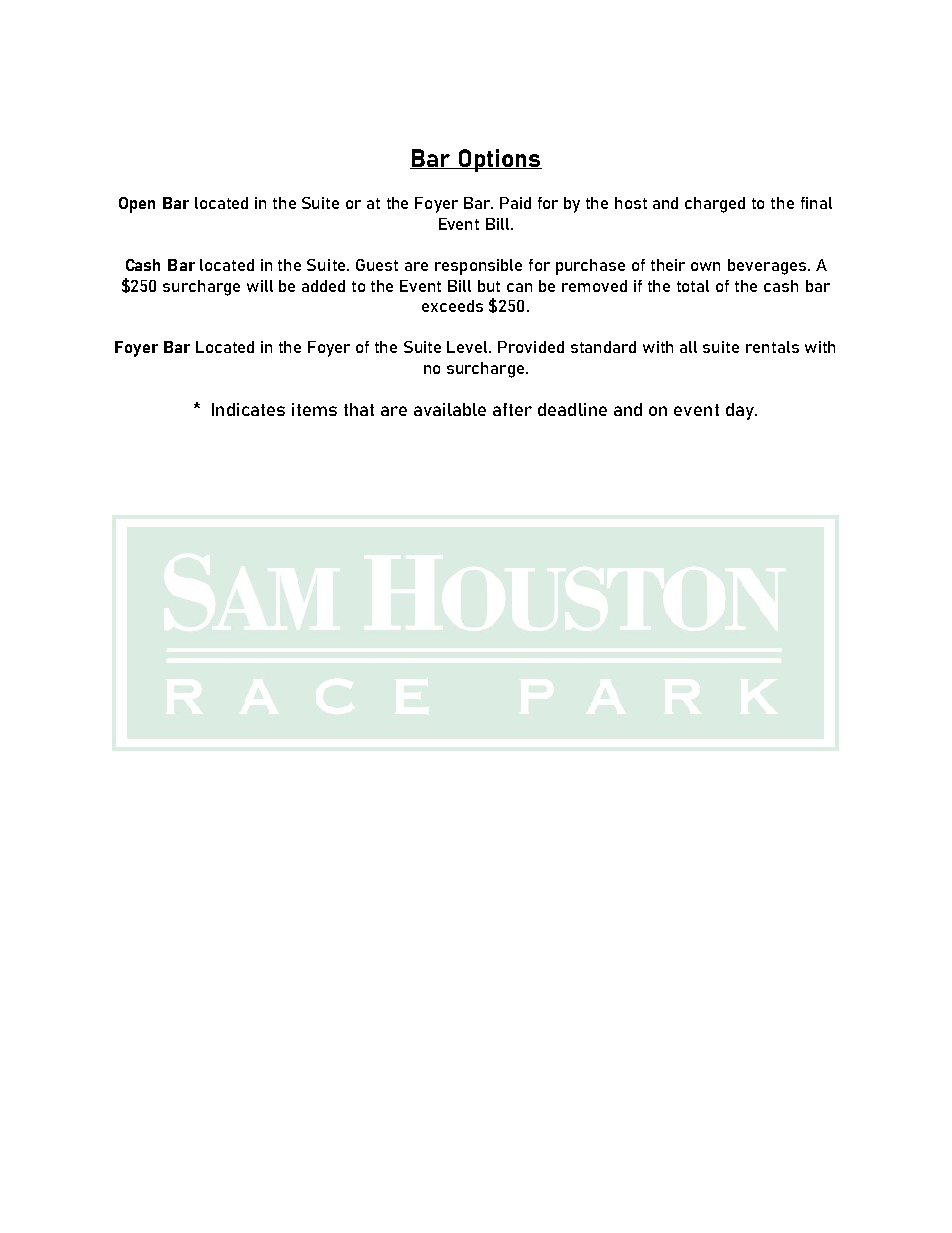  Describe the element at coordinates (248, 409) in the screenshot. I see `Indicates` at that location.
